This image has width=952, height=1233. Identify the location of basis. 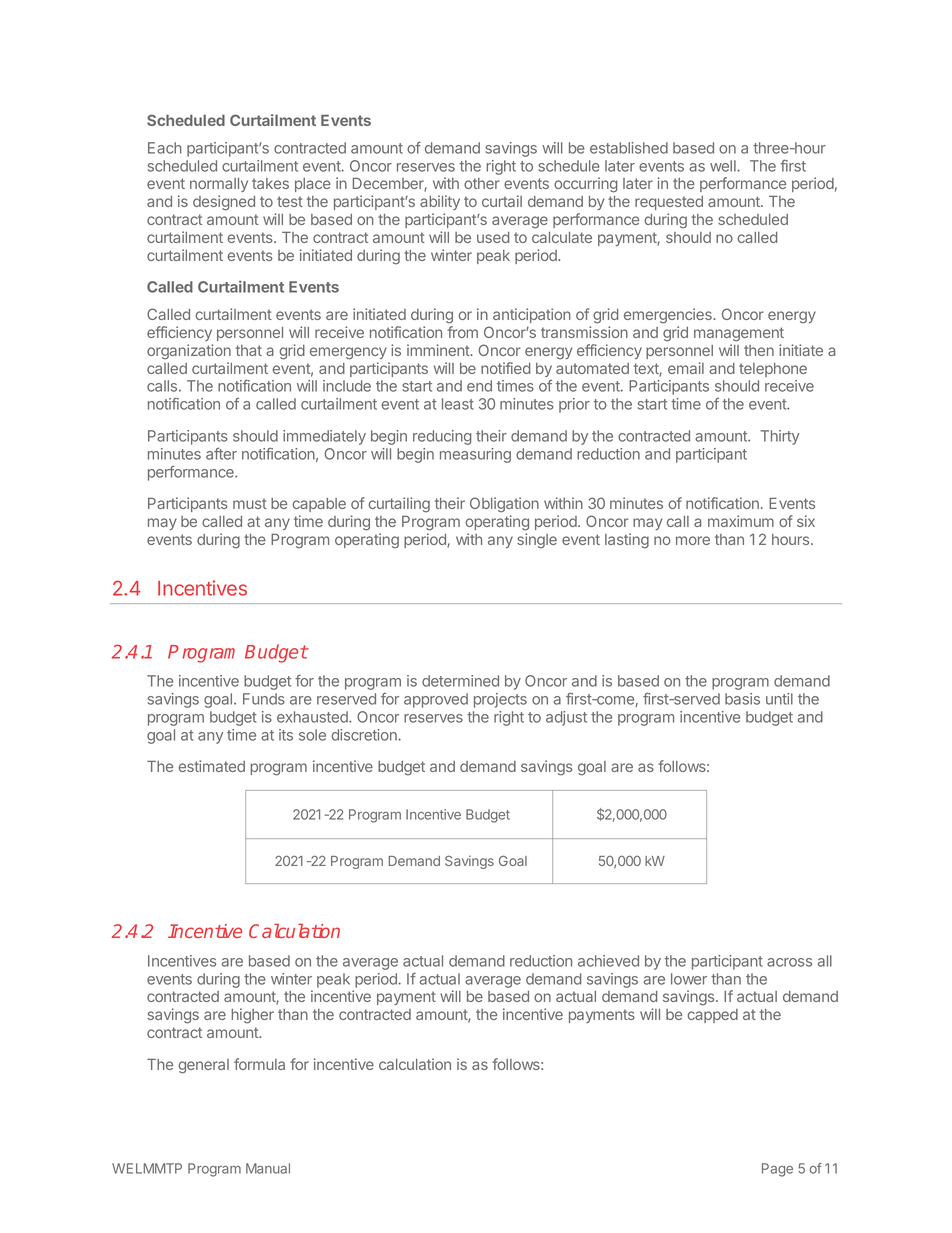
(742, 699).
